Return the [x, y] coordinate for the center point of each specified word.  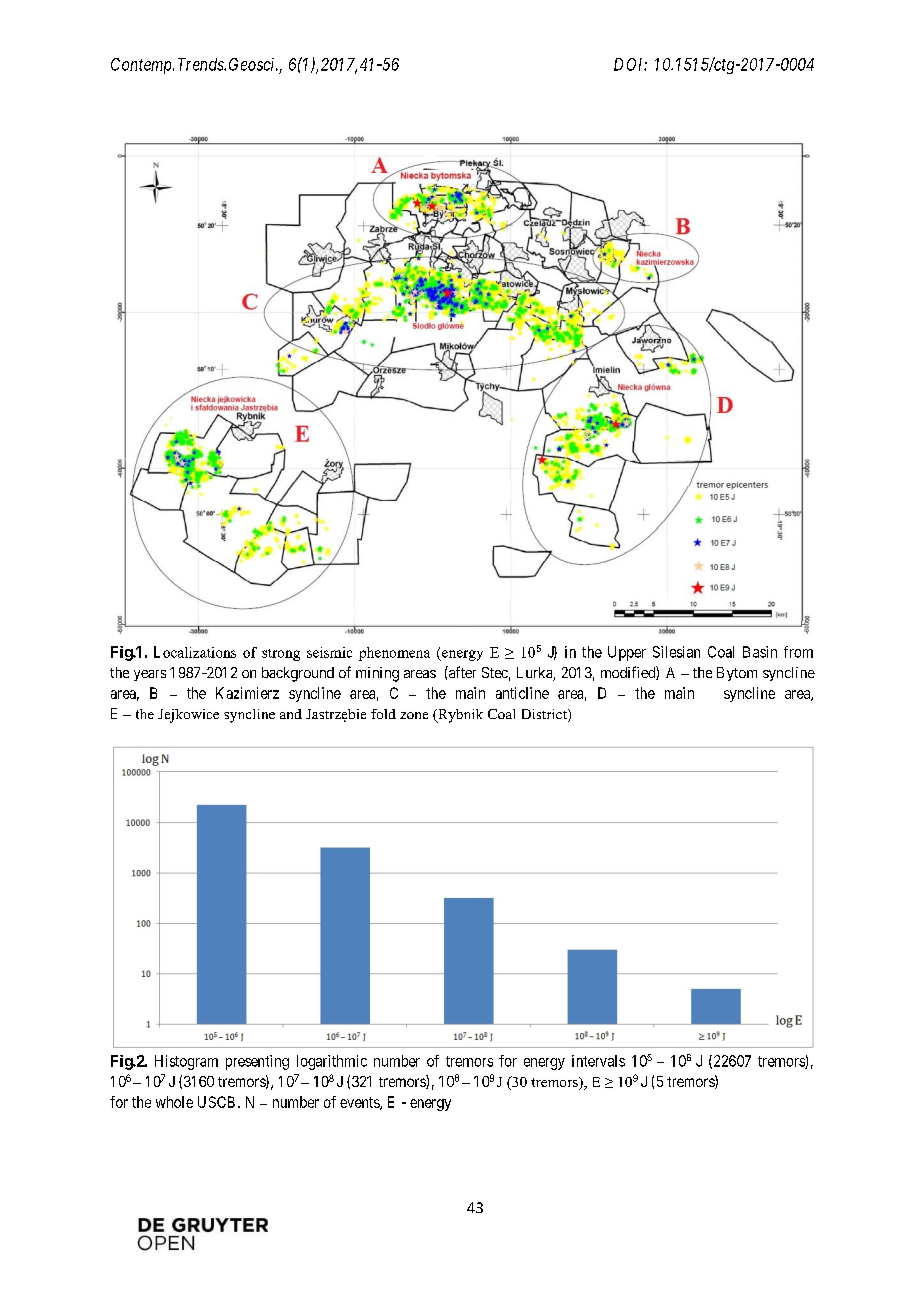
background [298, 674]
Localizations [195, 652]
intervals [598, 1061]
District [545, 715]
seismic [329, 652]
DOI [630, 64]
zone [414, 715]
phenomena [394, 654]
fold [383, 714]
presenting [257, 1062]
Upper [627, 653]
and [291, 714]
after [461, 672]
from [798, 652]
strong [281, 655]
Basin [760, 652]
